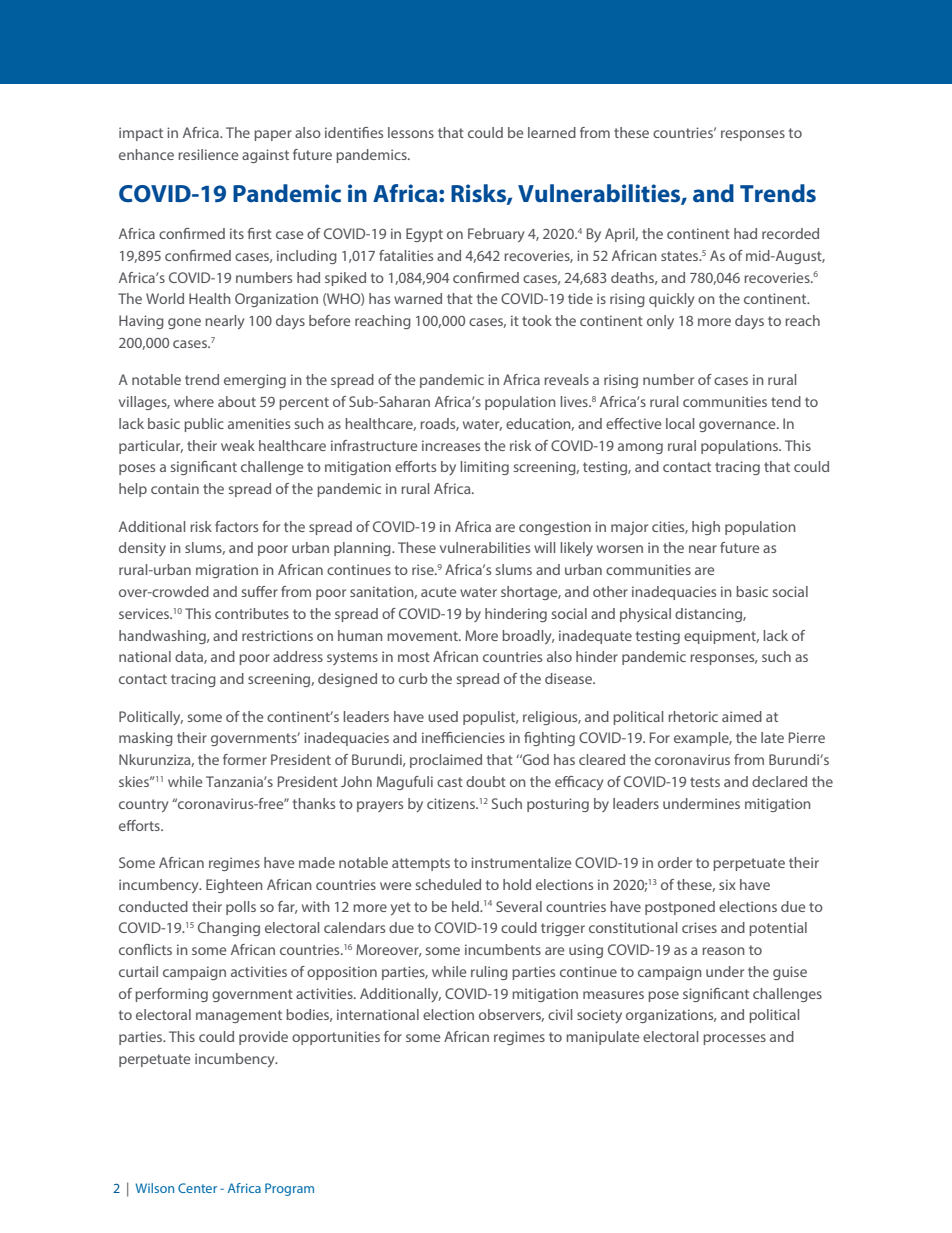  What do you see at coordinates (693, 716) in the screenshot?
I see `rhetoric` at bounding box center [693, 716].
